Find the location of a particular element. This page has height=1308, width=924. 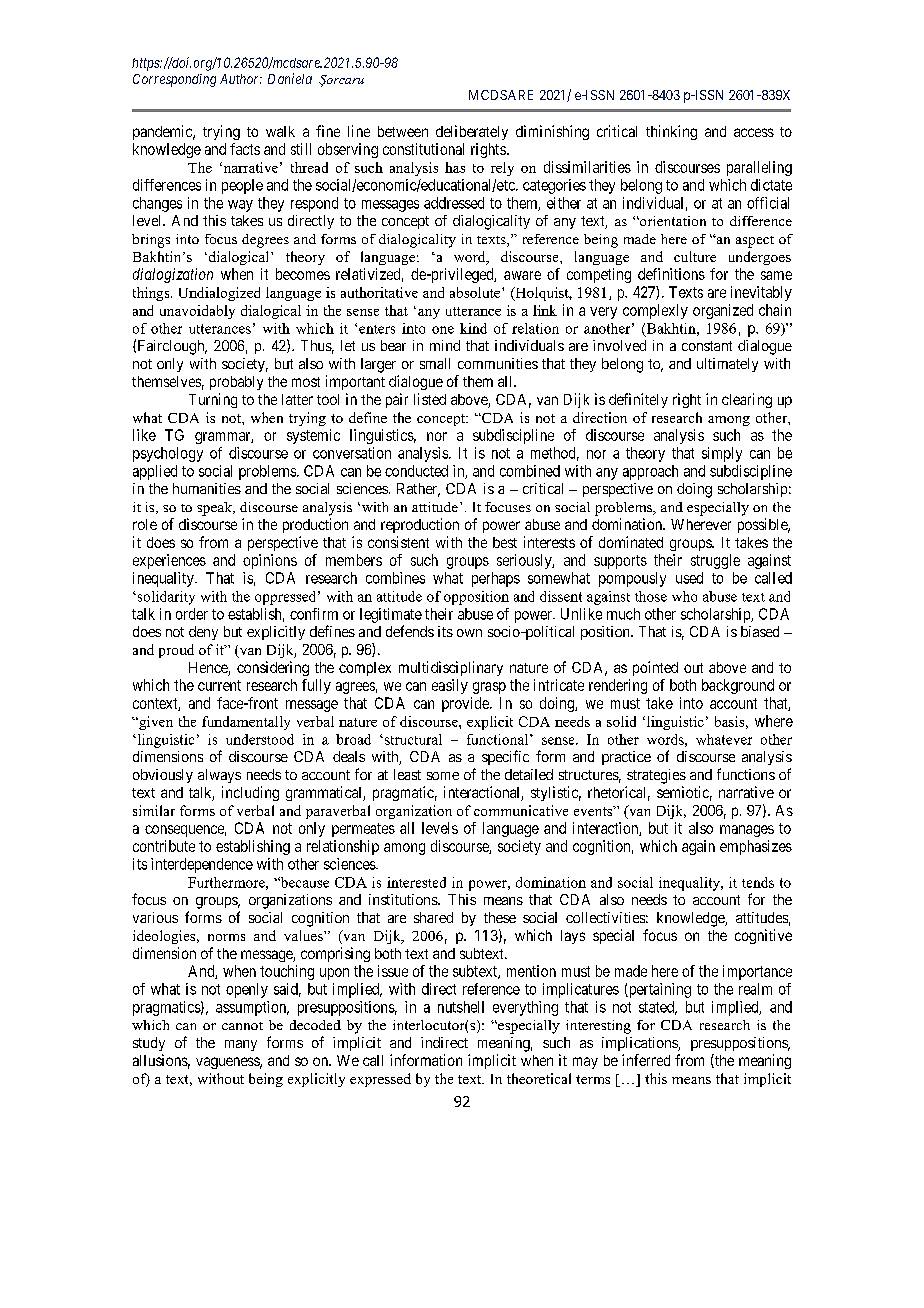

mind is located at coordinates (445, 345).
